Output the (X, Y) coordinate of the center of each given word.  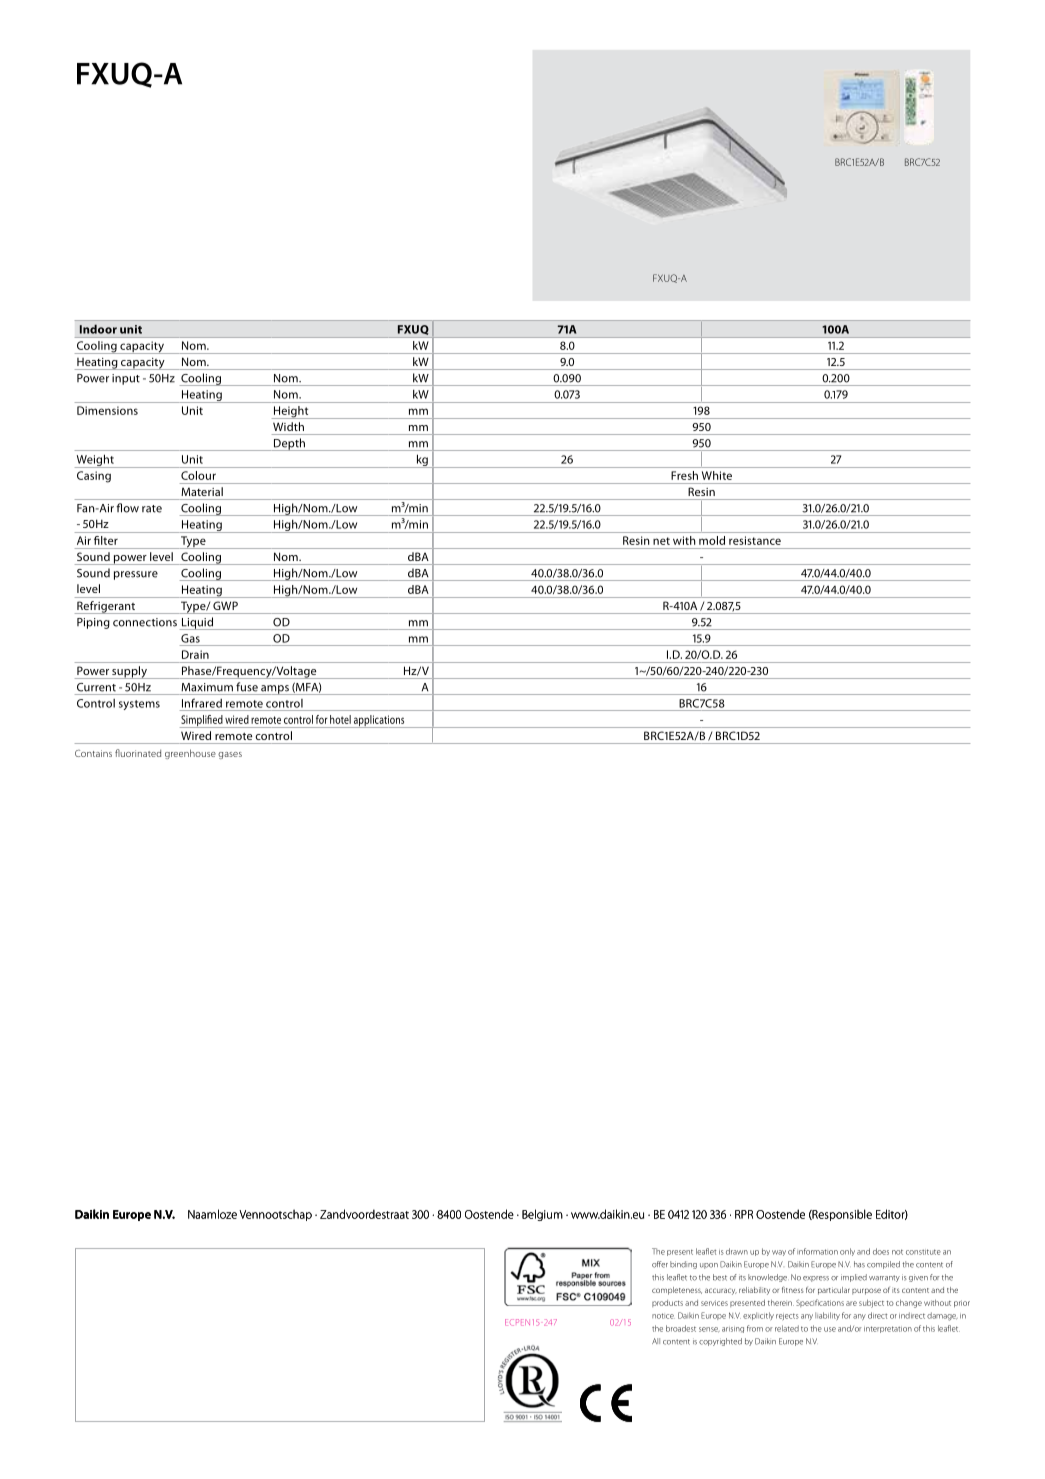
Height (291, 412)
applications (379, 721)
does (881, 1251)
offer (660, 1264)
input (126, 379)
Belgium (542, 1215)
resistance (755, 540)
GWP (225, 606)
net (661, 541)
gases (230, 755)
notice (663, 1316)
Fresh (685, 475)
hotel (340, 719)
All (656, 1341)
